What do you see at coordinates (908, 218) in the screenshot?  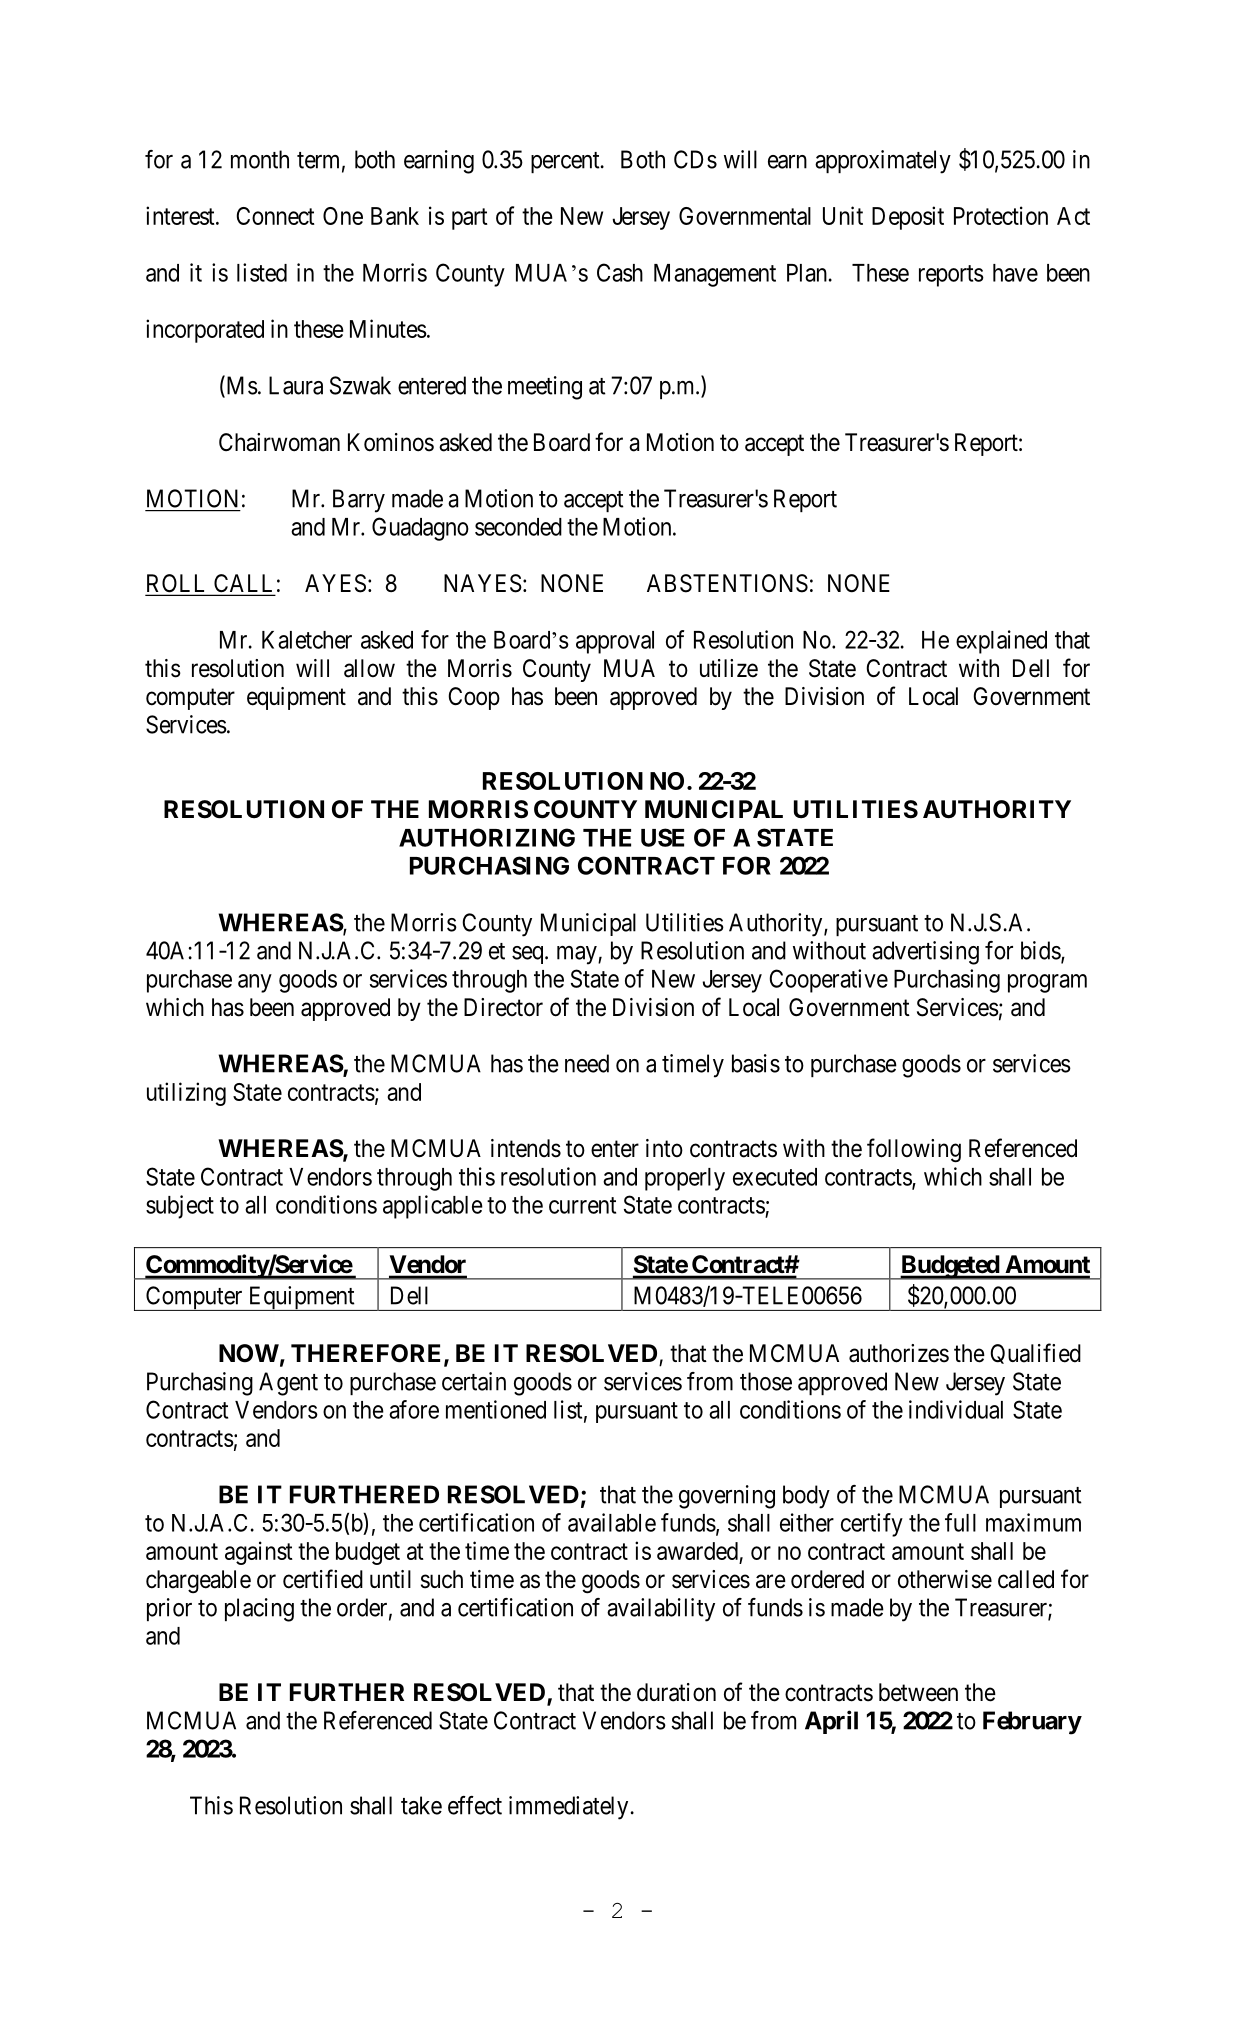 I see `Deposit` at bounding box center [908, 218].
